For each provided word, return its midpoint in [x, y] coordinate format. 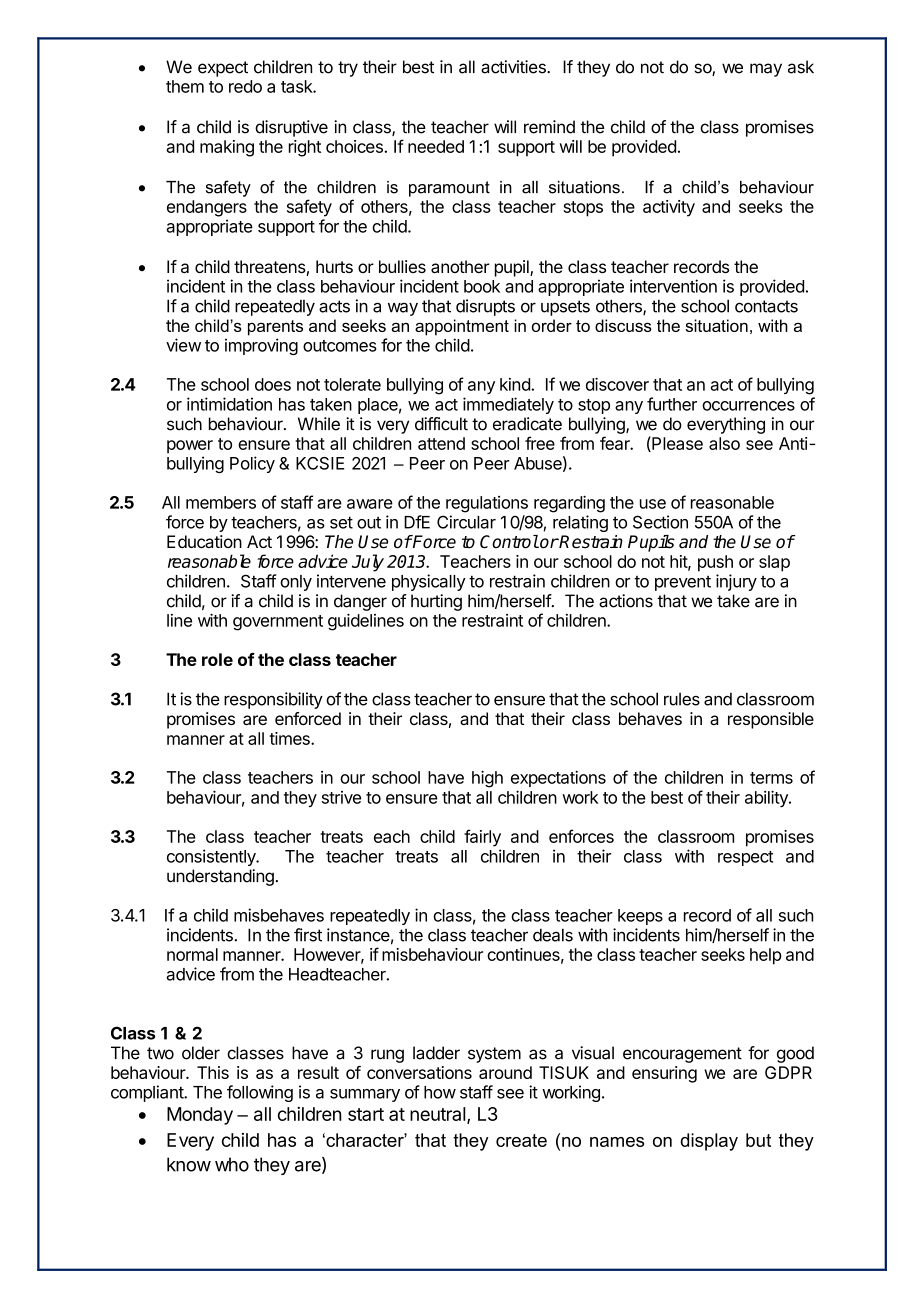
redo [245, 86]
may [766, 70]
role [217, 659]
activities [514, 67]
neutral [438, 1114]
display [709, 1142]
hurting [436, 602]
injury [736, 582]
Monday [200, 1116]
